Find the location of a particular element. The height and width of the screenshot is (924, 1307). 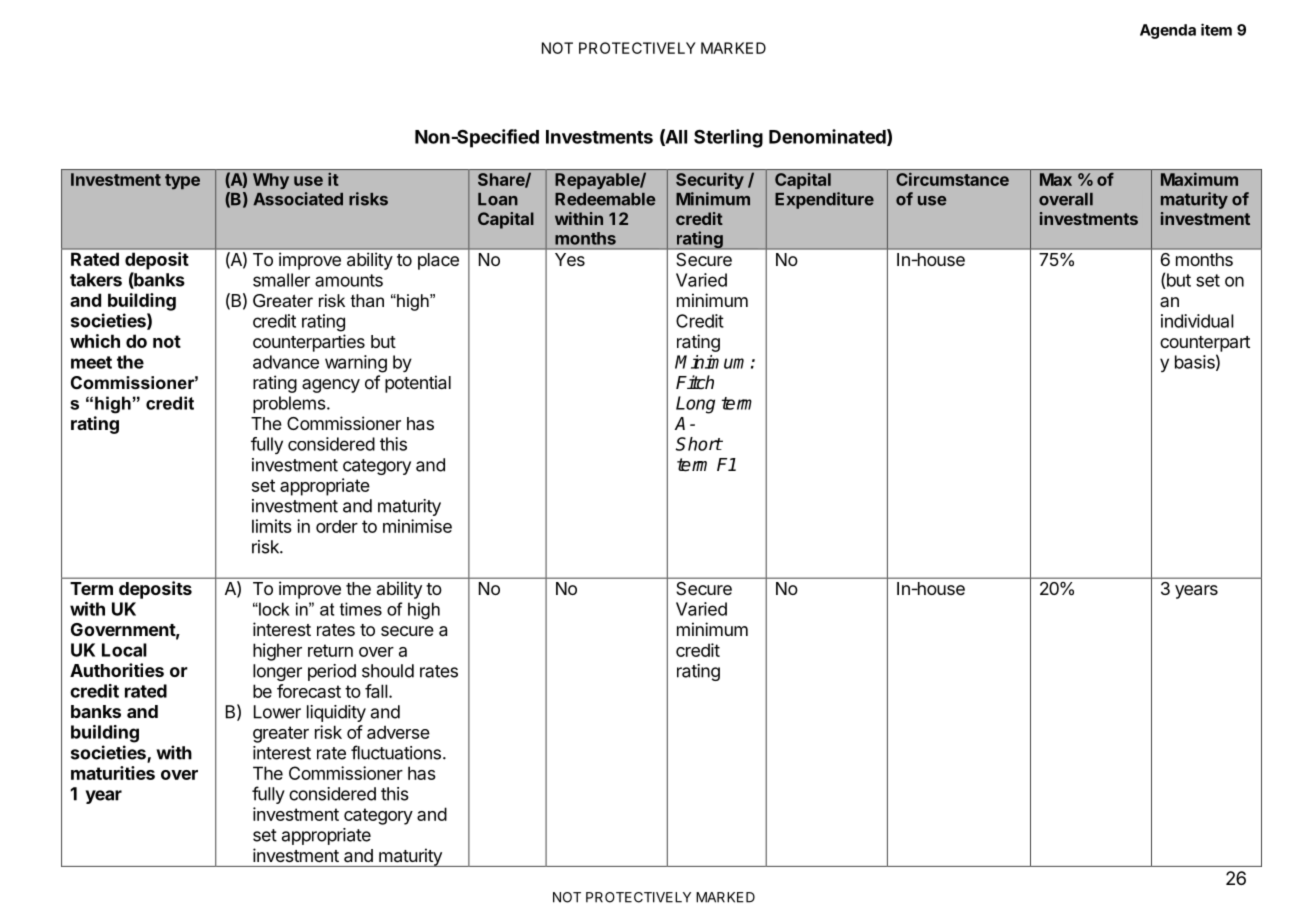

Maximum is located at coordinates (1199, 179).
